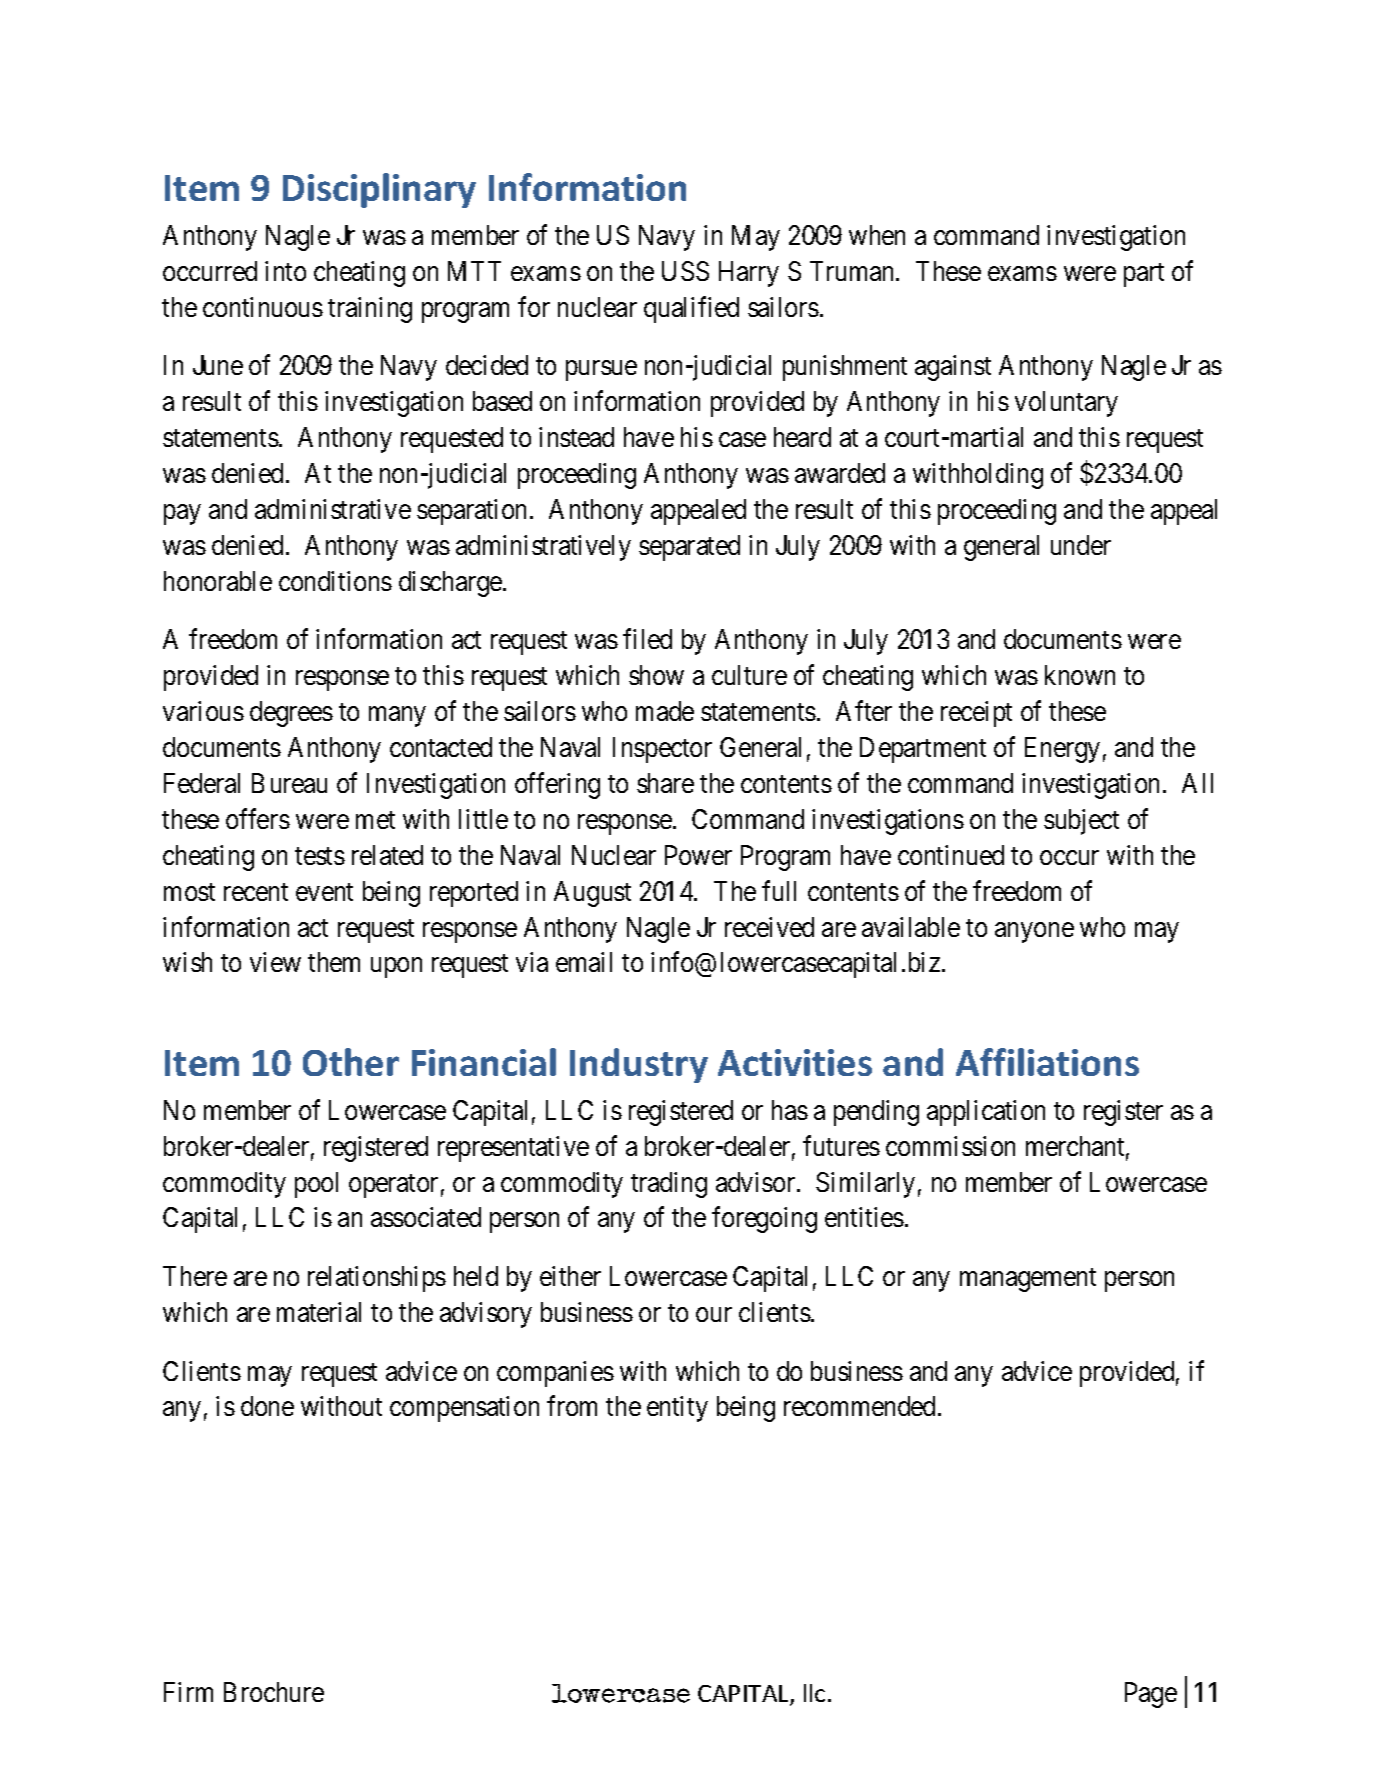  Describe the element at coordinates (291, 714) in the page. I see `degrees` at that location.
